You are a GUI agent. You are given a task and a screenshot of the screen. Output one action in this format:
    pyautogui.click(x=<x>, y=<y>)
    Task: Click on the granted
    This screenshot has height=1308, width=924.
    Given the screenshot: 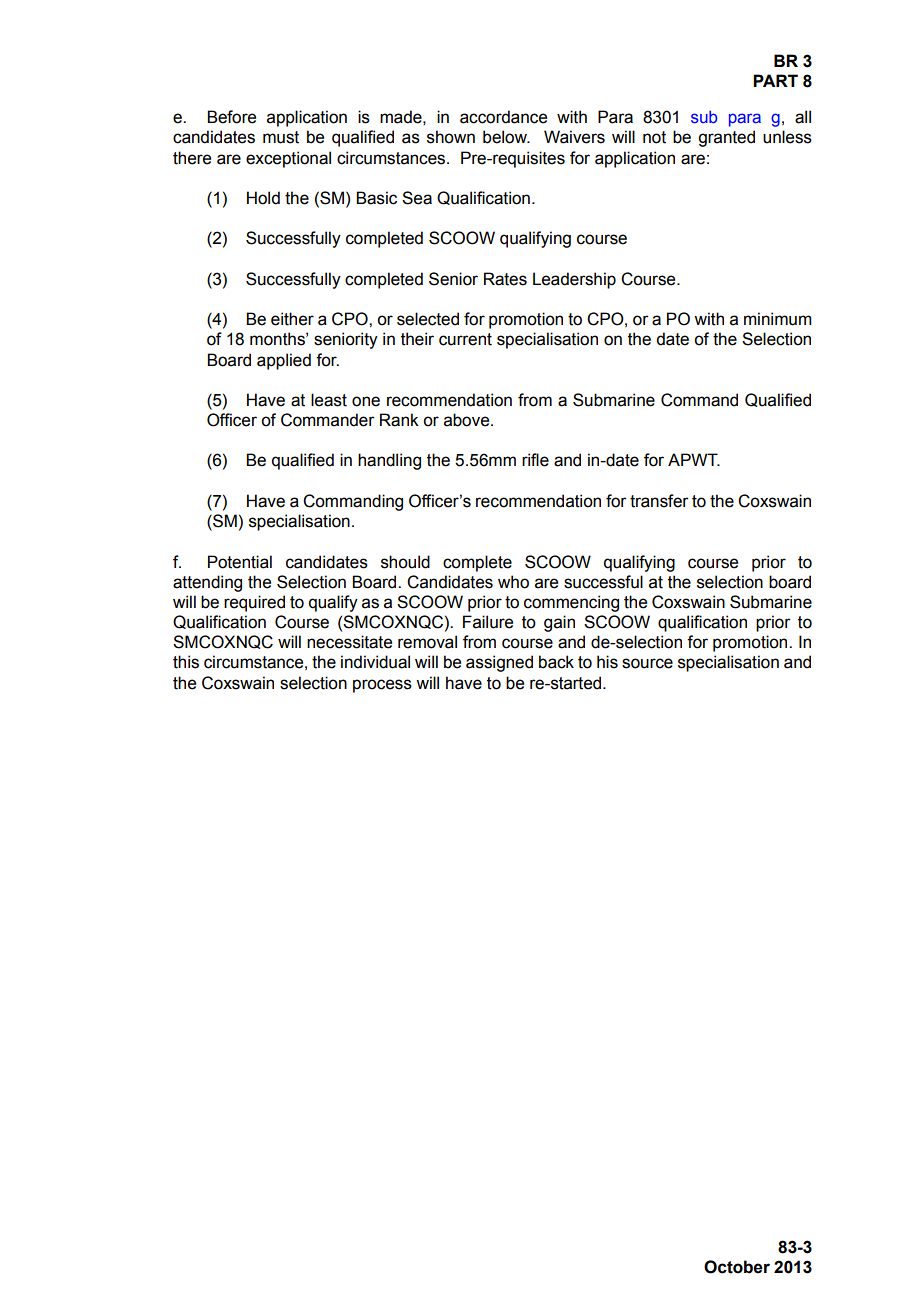 What is the action you would take?
    pyautogui.click(x=726, y=138)
